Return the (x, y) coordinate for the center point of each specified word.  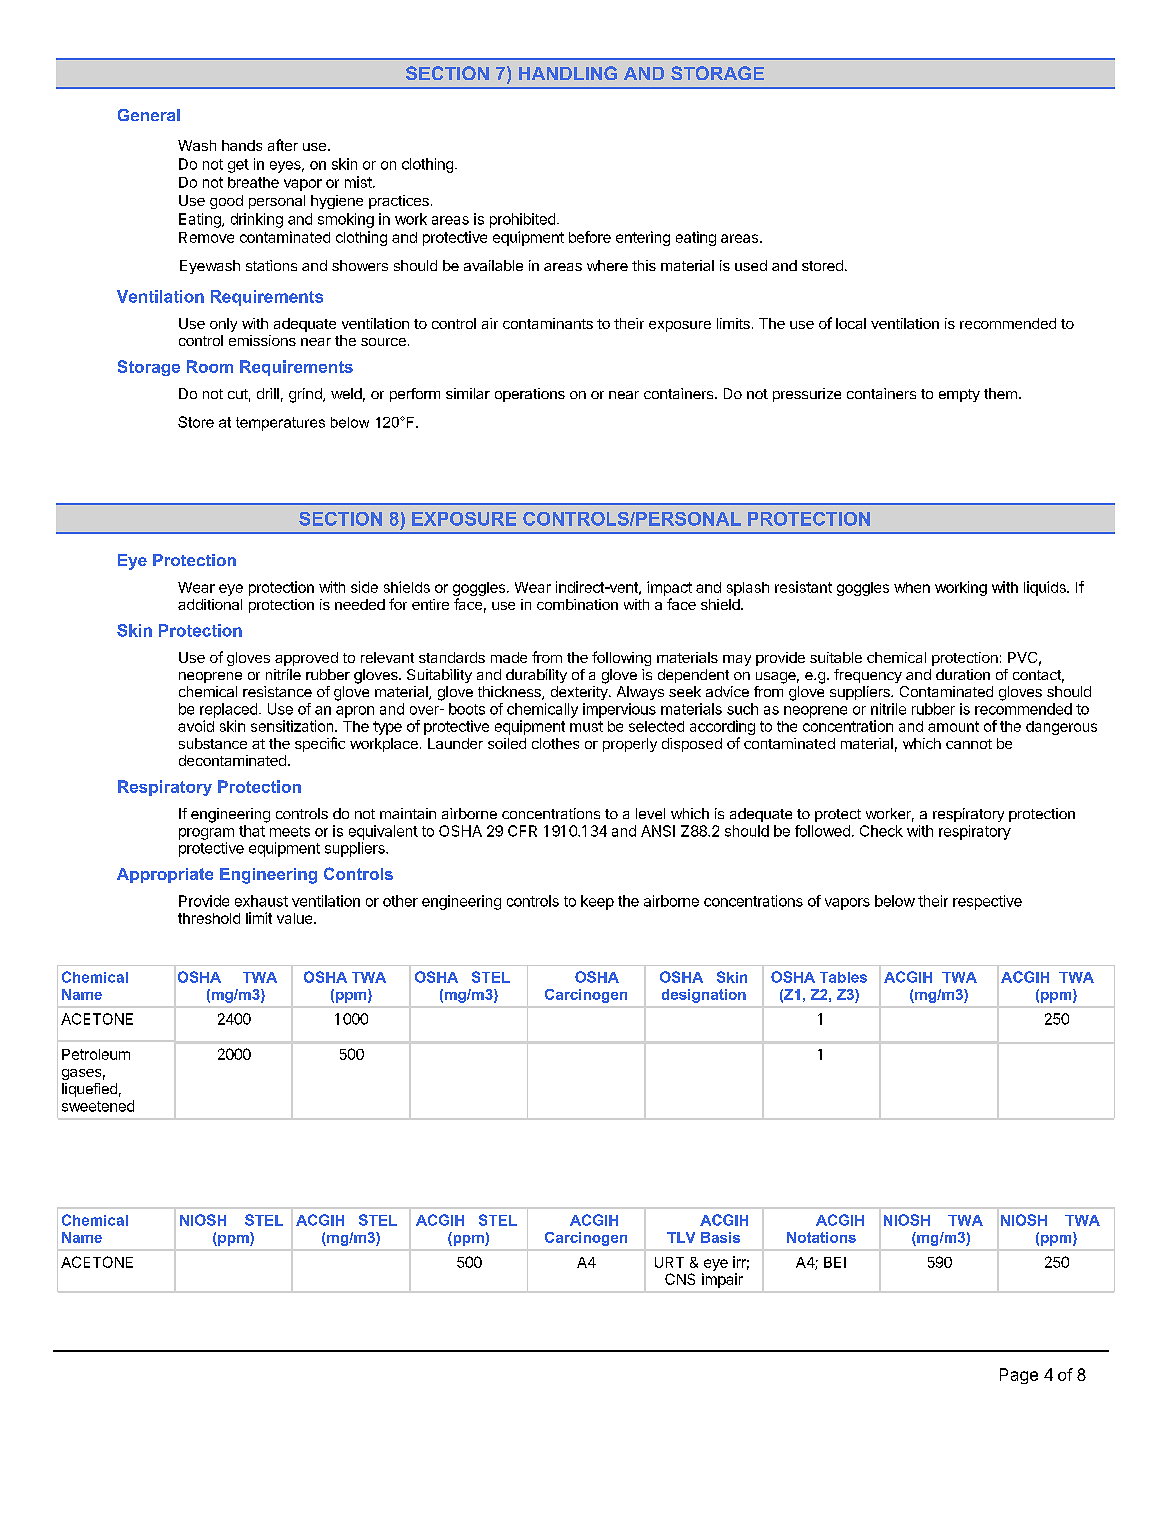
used (751, 265)
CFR (522, 831)
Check (881, 831)
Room (210, 366)
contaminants (548, 323)
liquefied (89, 1090)
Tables (843, 977)
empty (959, 395)
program (206, 834)
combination (577, 604)
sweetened (98, 1106)
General (149, 115)
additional (210, 604)
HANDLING (568, 73)
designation (704, 996)
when (912, 587)
